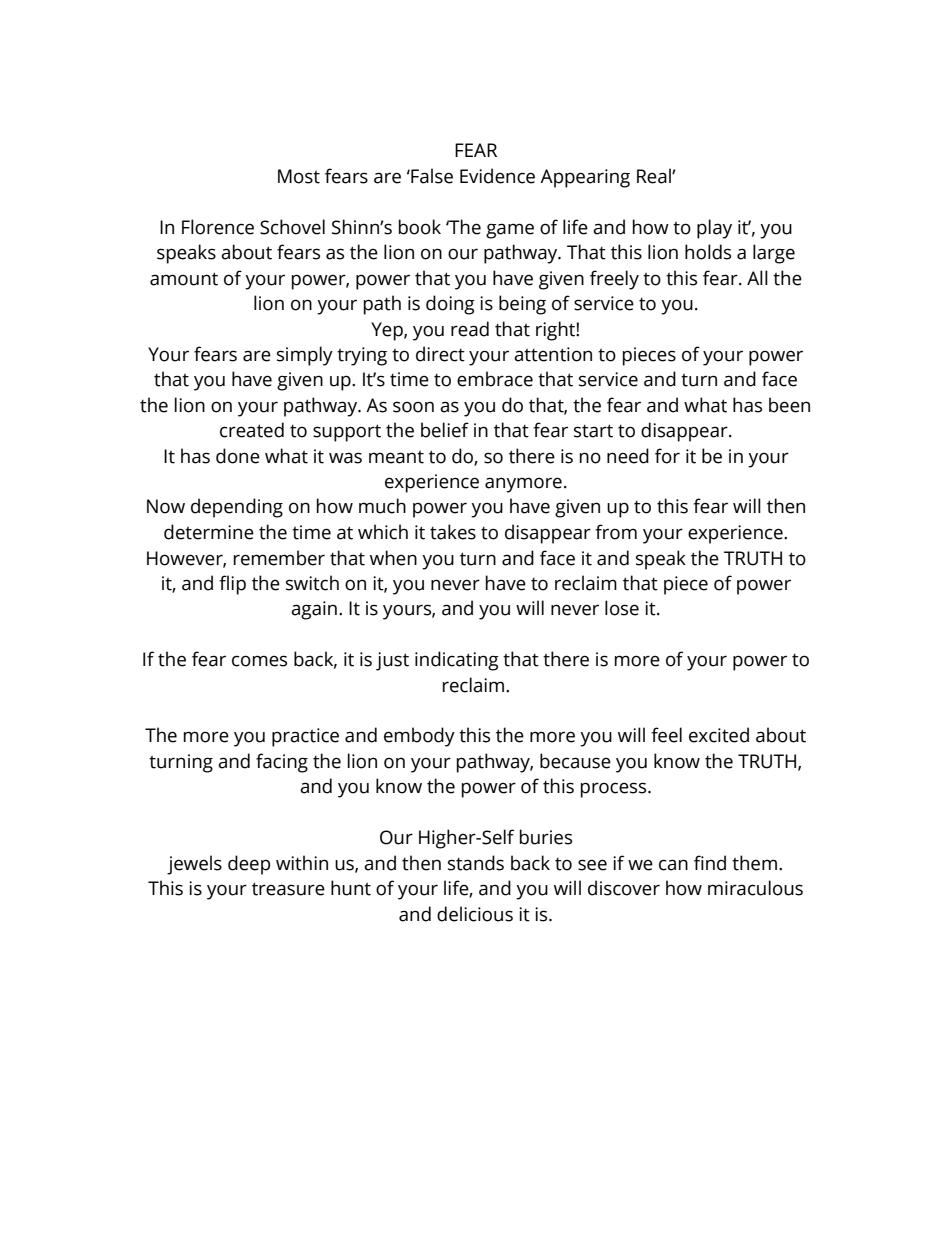  Describe the element at coordinates (299, 176) in the document. I see `Most` at that location.
